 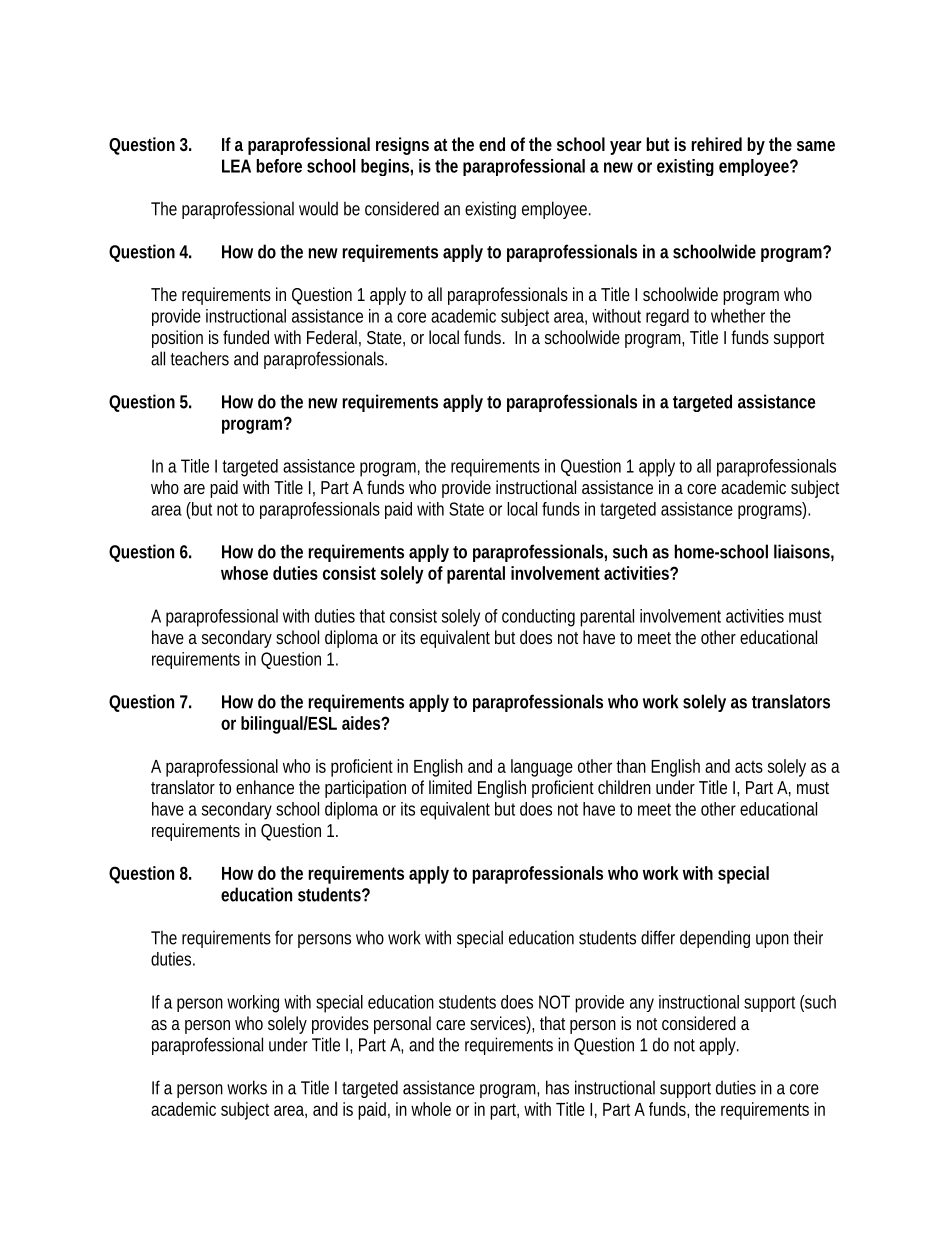 I want to click on rehired, so click(x=716, y=144).
